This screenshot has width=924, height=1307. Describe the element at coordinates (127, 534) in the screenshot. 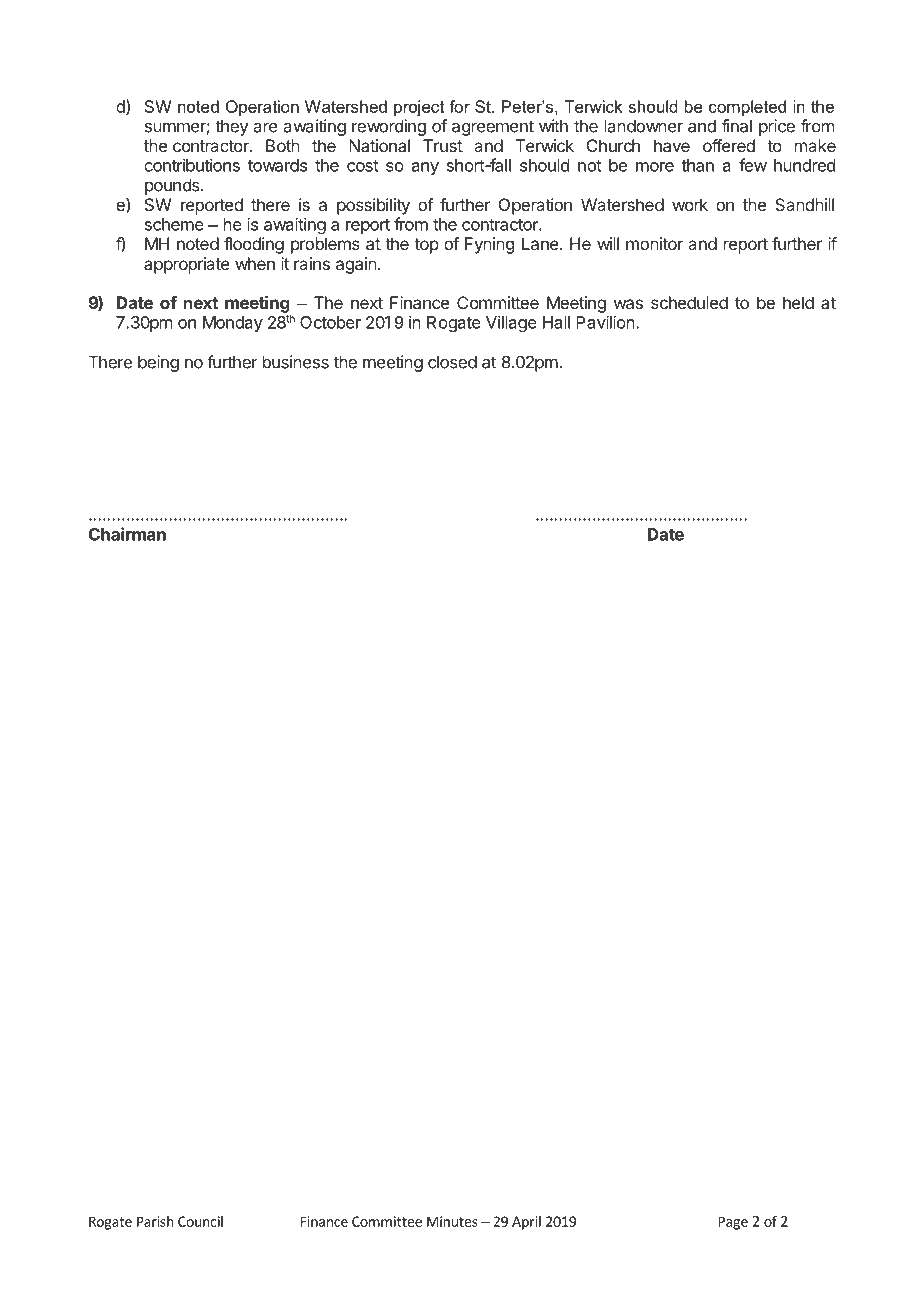

I see `Chairman` at that location.
